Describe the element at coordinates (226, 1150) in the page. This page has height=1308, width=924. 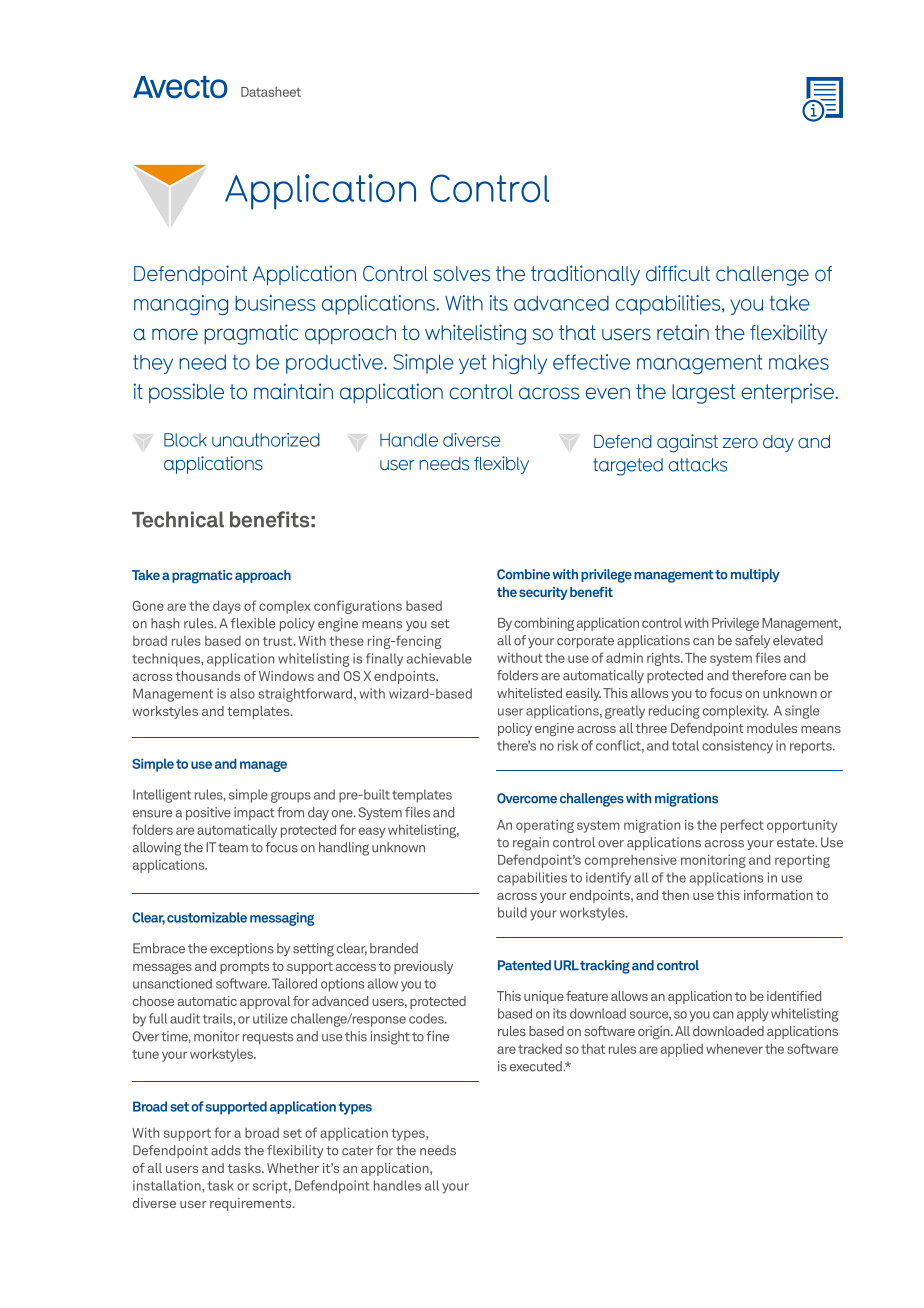
I see `adds` at that location.
